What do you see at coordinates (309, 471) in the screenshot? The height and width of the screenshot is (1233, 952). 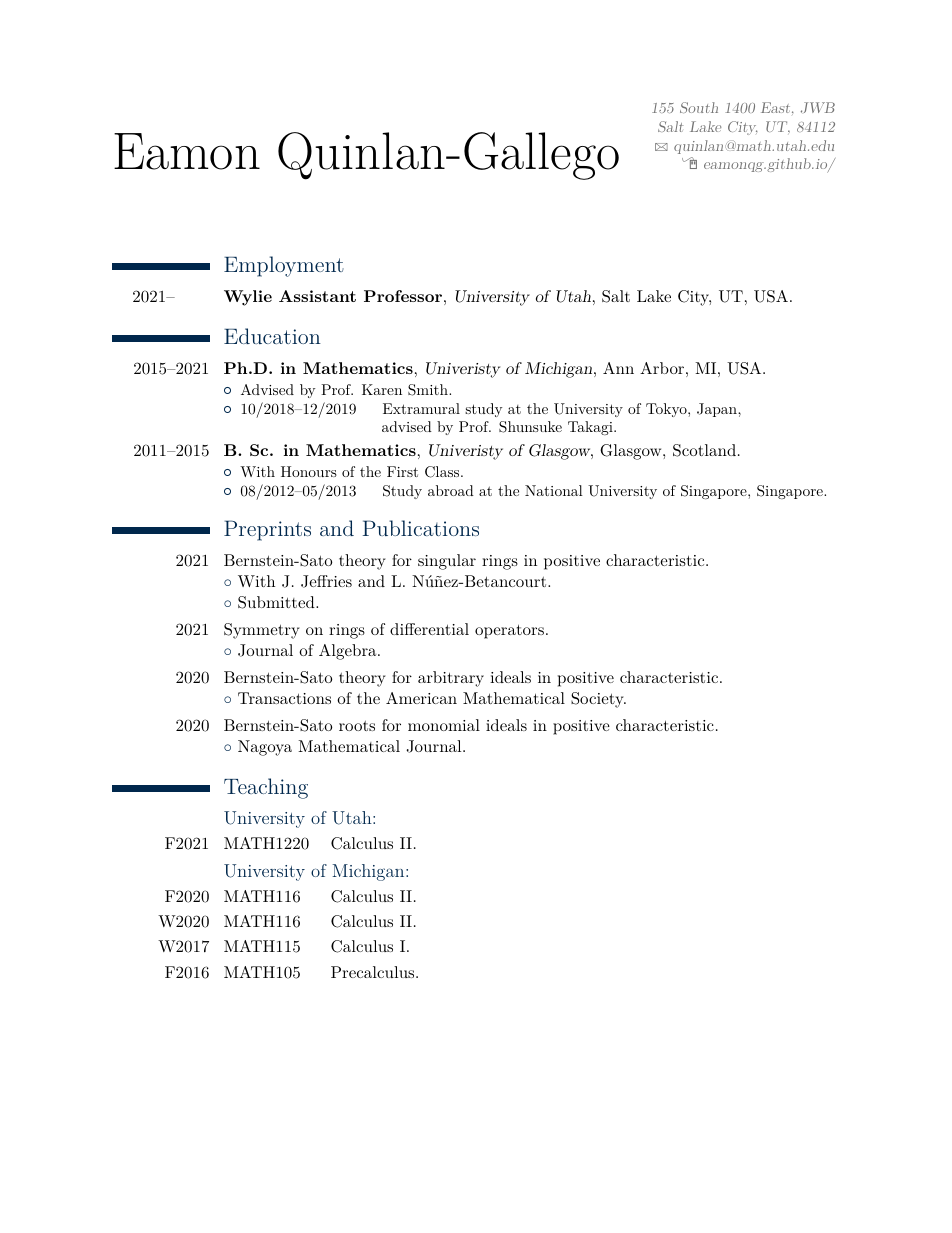 I see `Honours` at bounding box center [309, 471].
